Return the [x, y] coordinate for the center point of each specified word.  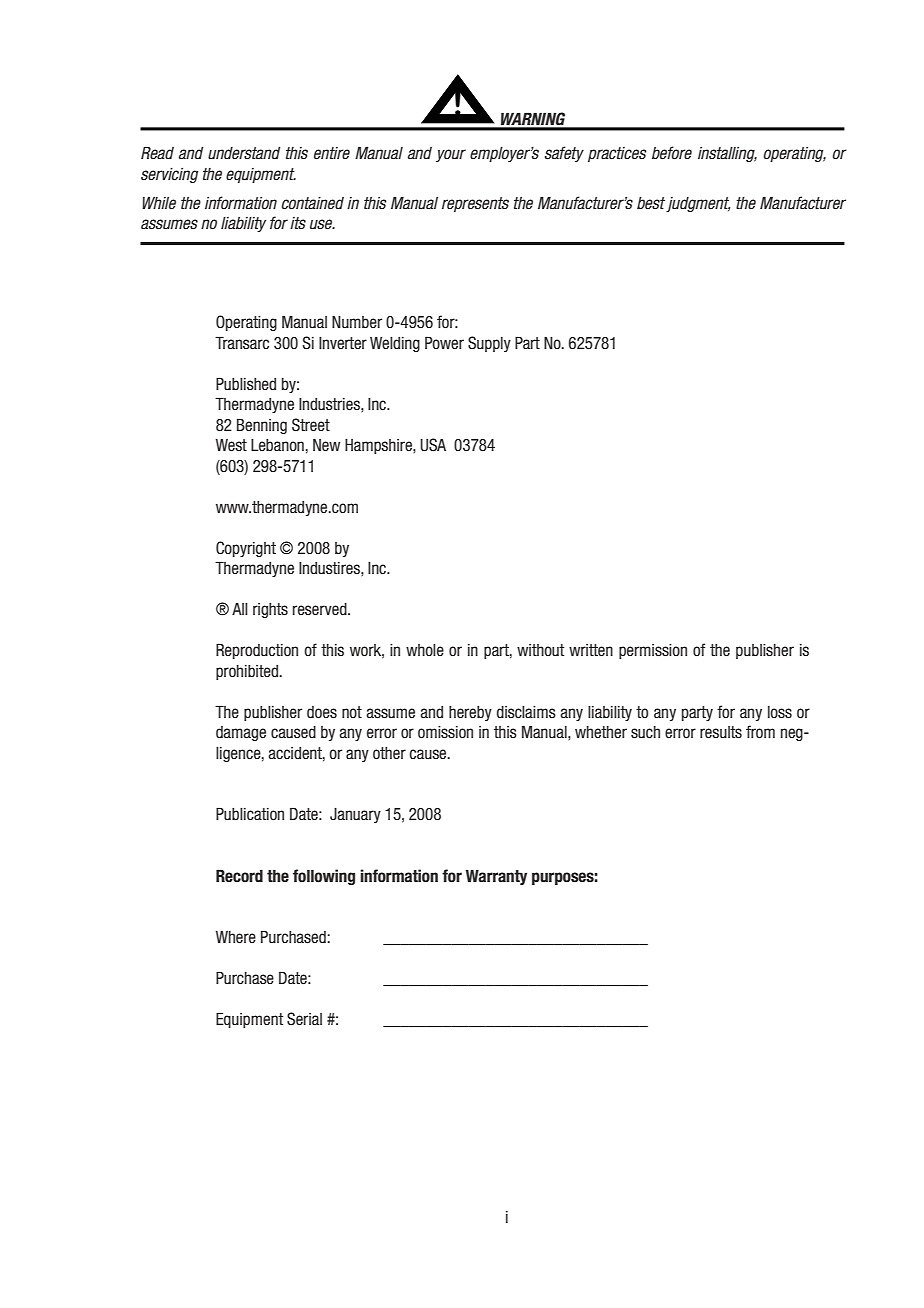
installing [727, 154]
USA [433, 445]
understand [244, 153]
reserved [321, 609]
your [451, 155]
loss [780, 712]
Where [236, 937]
